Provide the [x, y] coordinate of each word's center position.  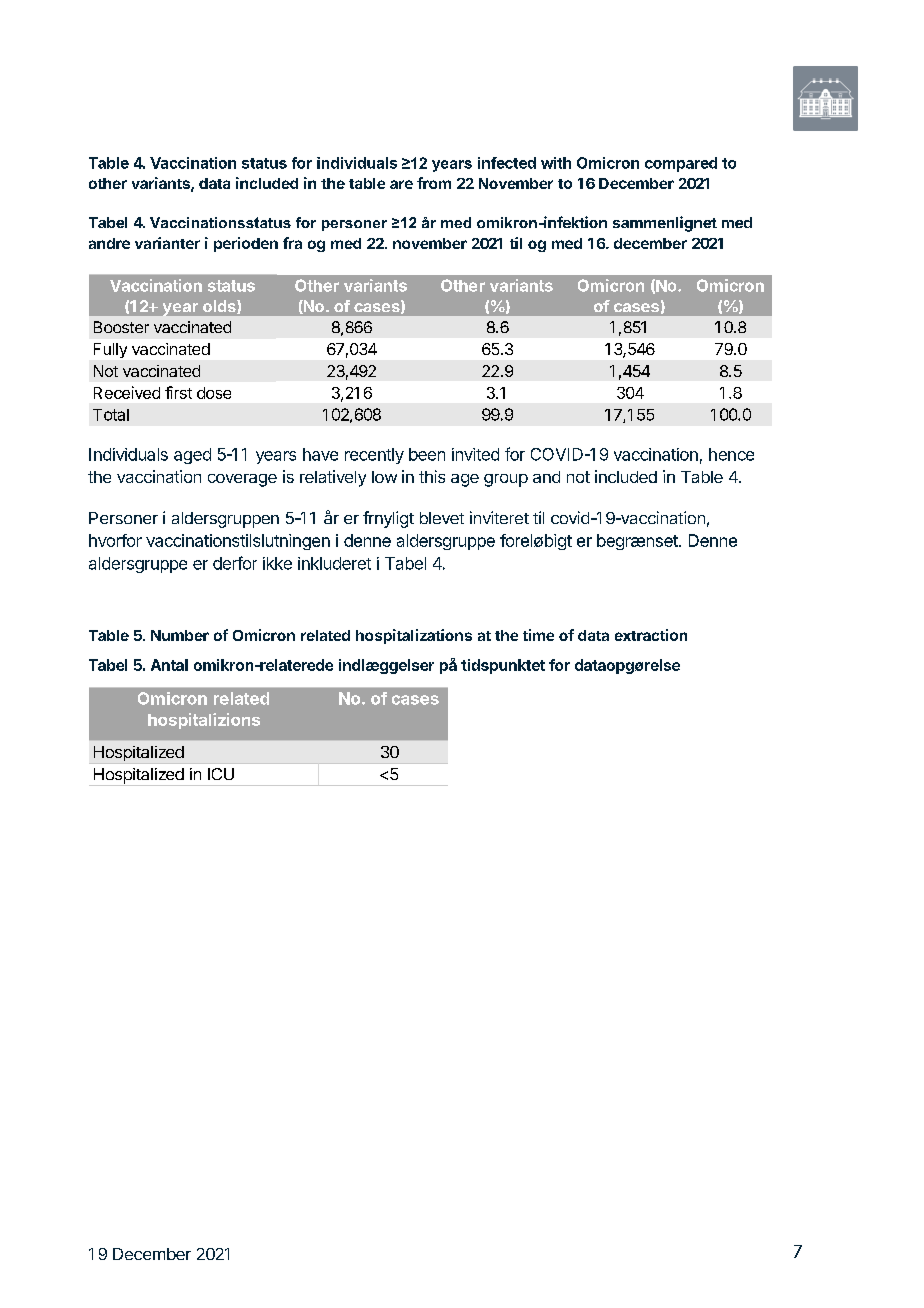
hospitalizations [414, 636]
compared [681, 164]
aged [192, 456]
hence [731, 454]
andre [109, 243]
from [434, 183]
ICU [221, 774]
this [432, 476]
